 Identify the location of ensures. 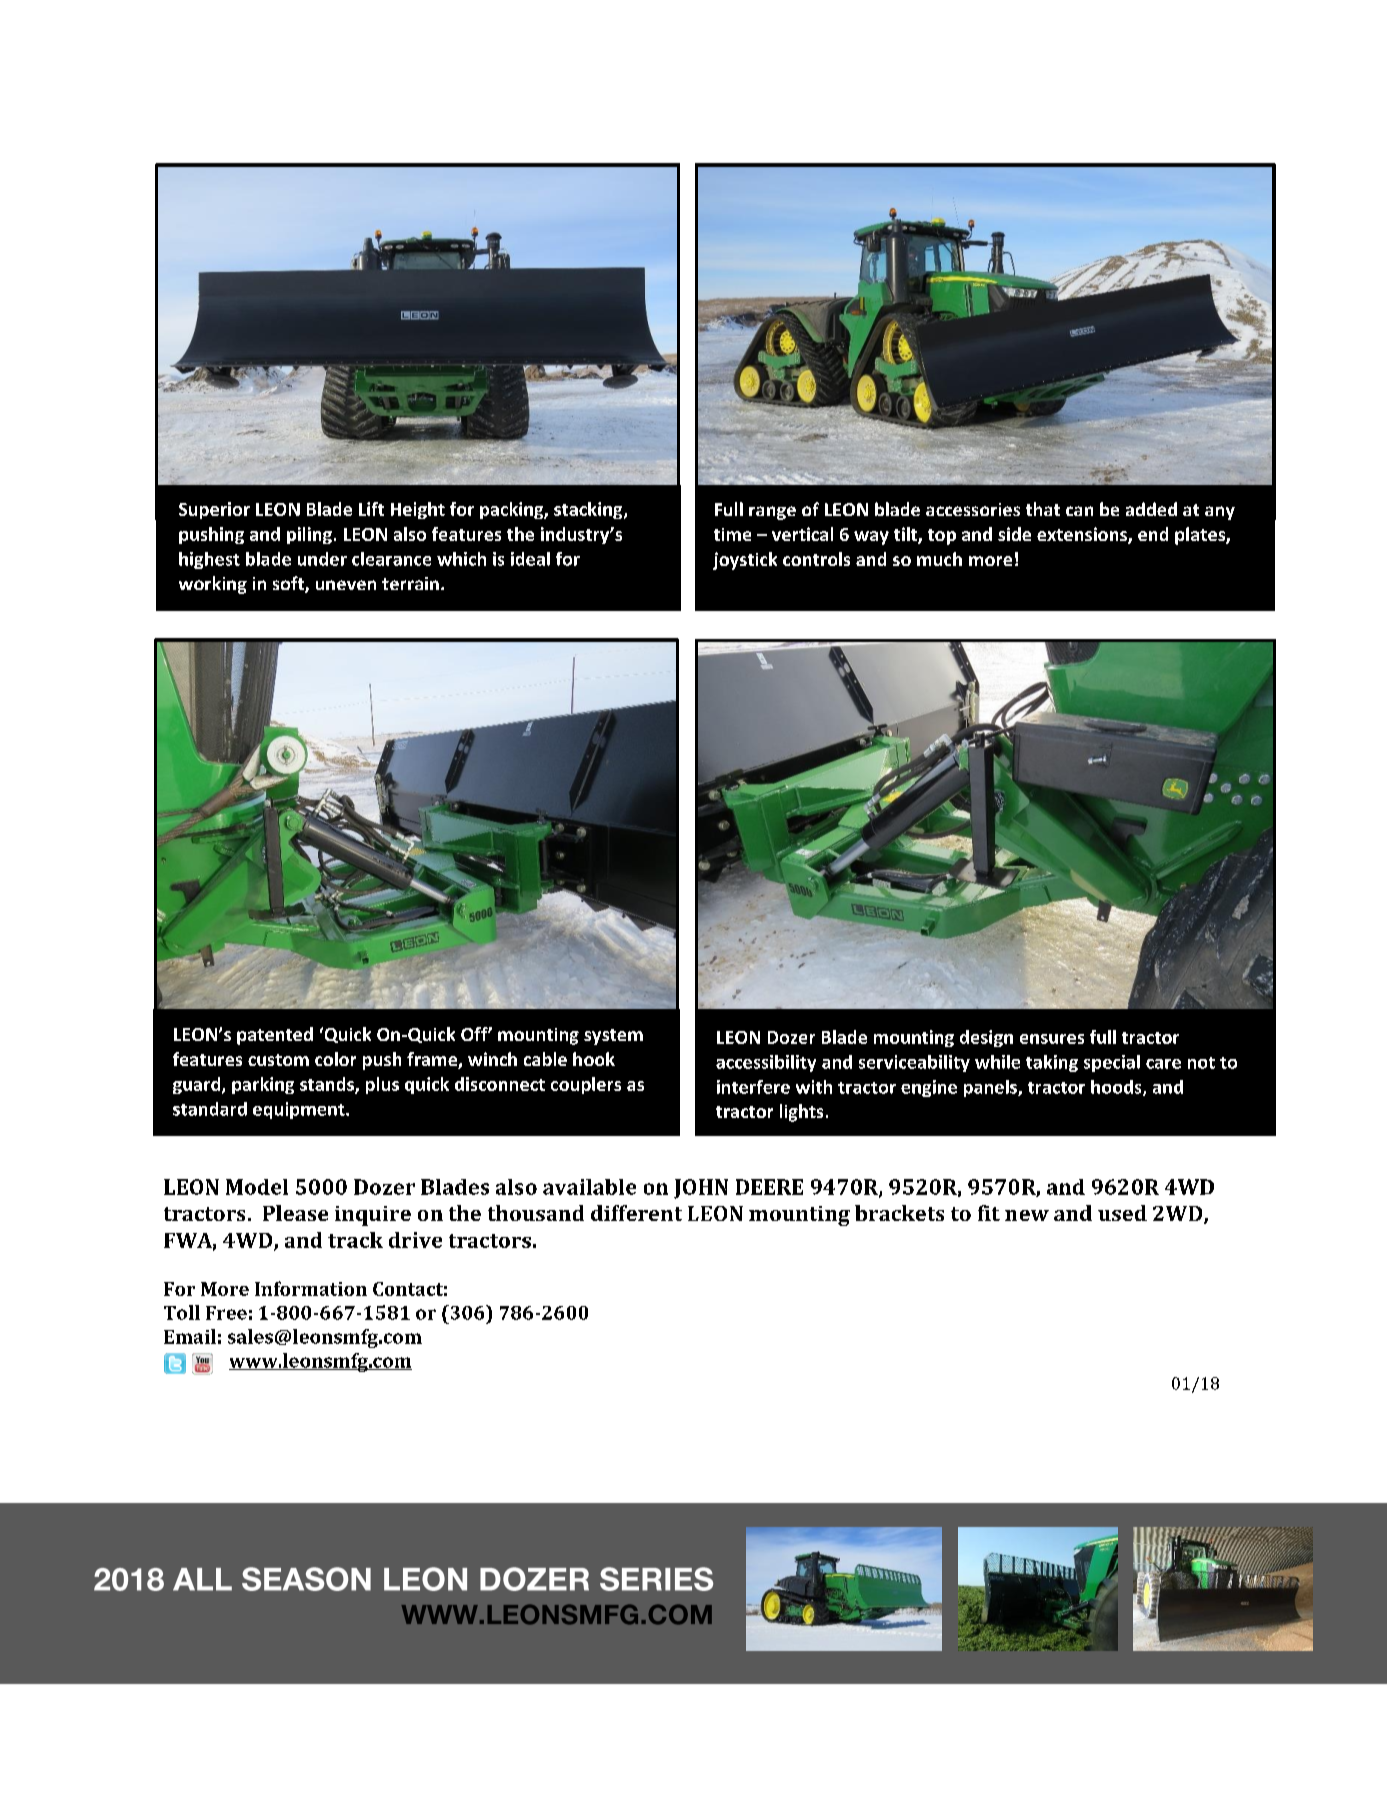
(1052, 1039).
